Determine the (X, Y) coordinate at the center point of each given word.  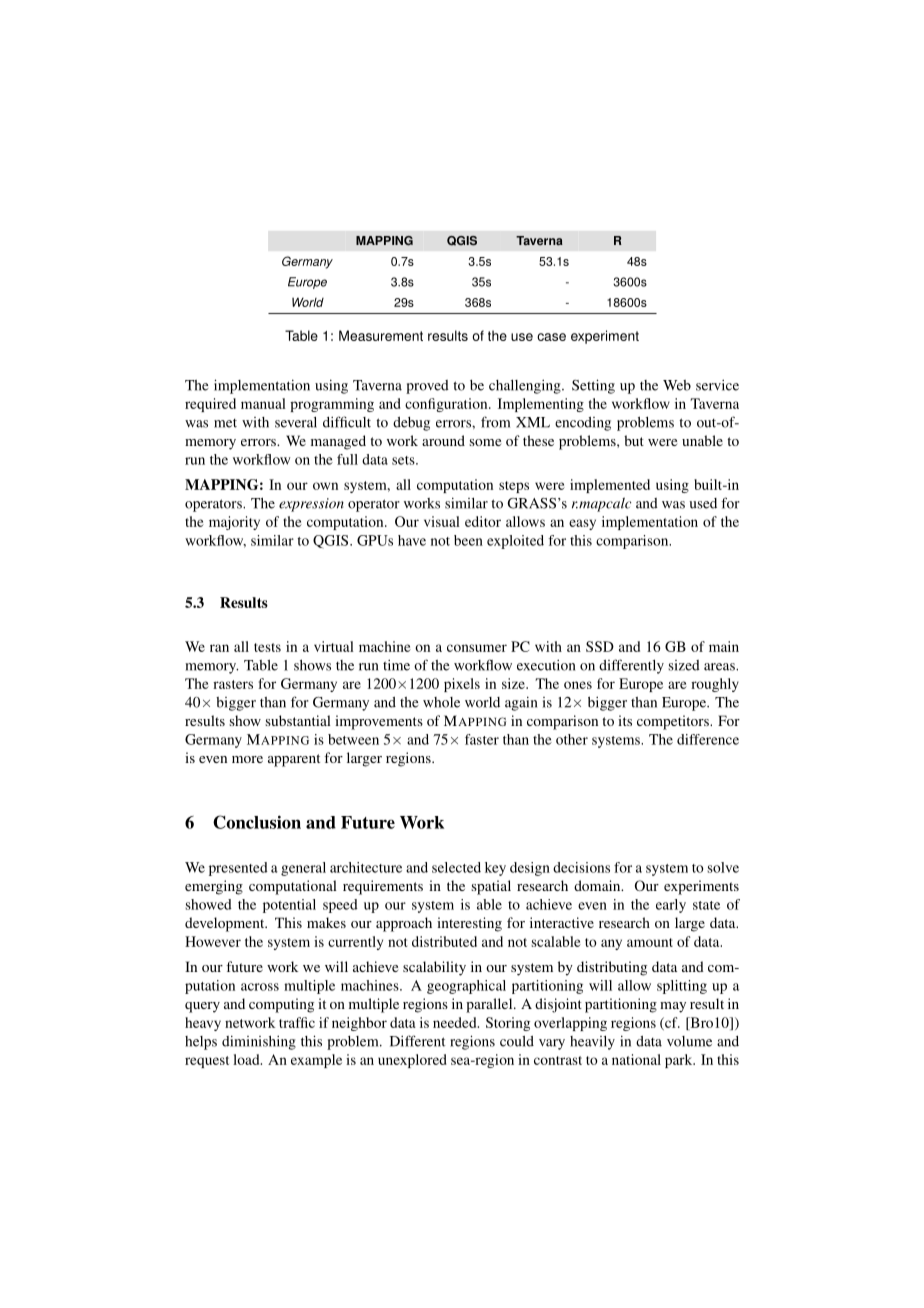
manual (263, 403)
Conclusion (257, 822)
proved (427, 387)
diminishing (259, 1043)
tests (267, 647)
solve (723, 867)
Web (677, 385)
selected (456, 867)
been (468, 540)
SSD (600, 646)
